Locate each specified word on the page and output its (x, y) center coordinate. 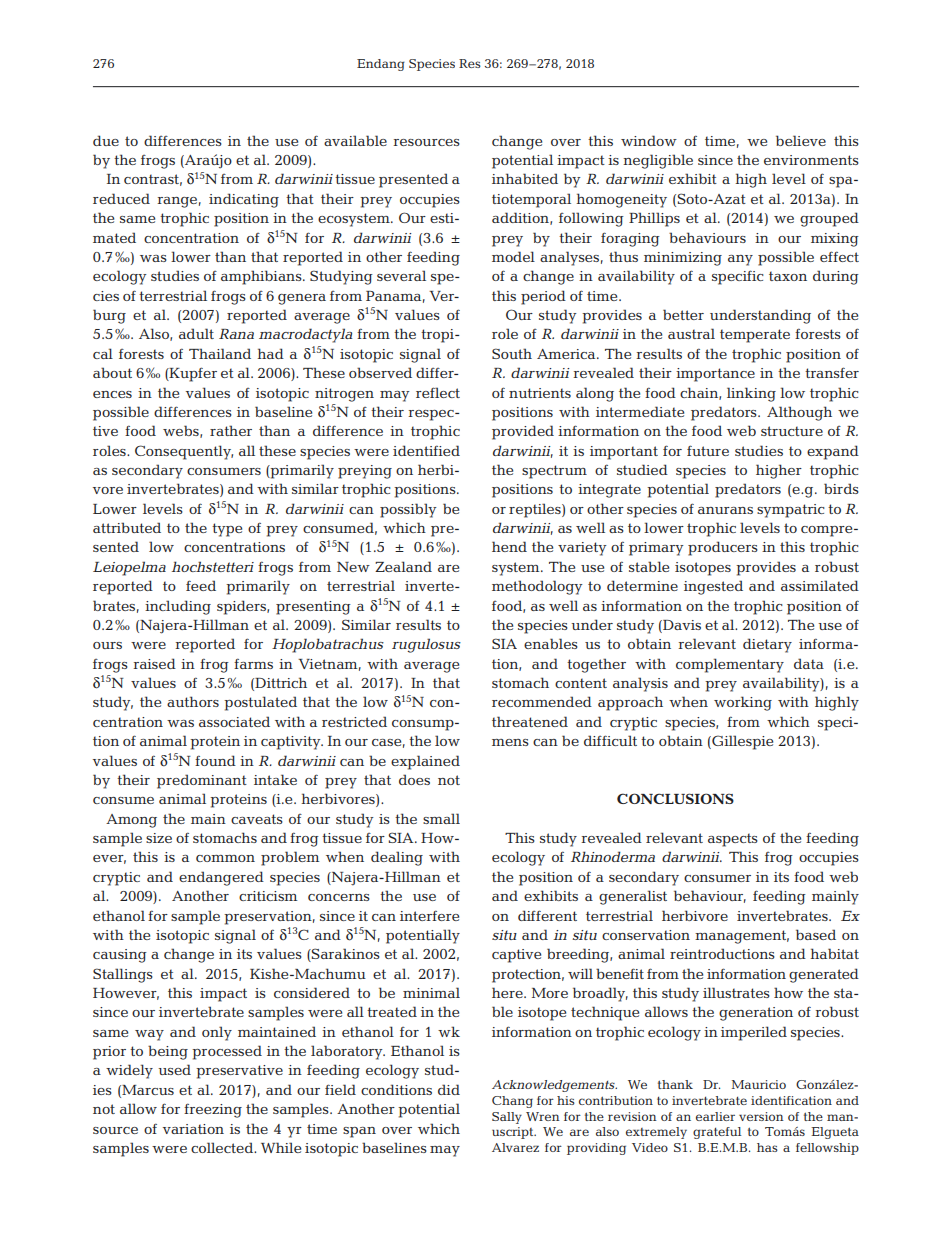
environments (811, 160)
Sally (507, 1118)
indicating (244, 200)
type (227, 530)
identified (426, 450)
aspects (733, 840)
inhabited (525, 178)
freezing (213, 1110)
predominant (202, 781)
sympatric (791, 511)
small (441, 818)
